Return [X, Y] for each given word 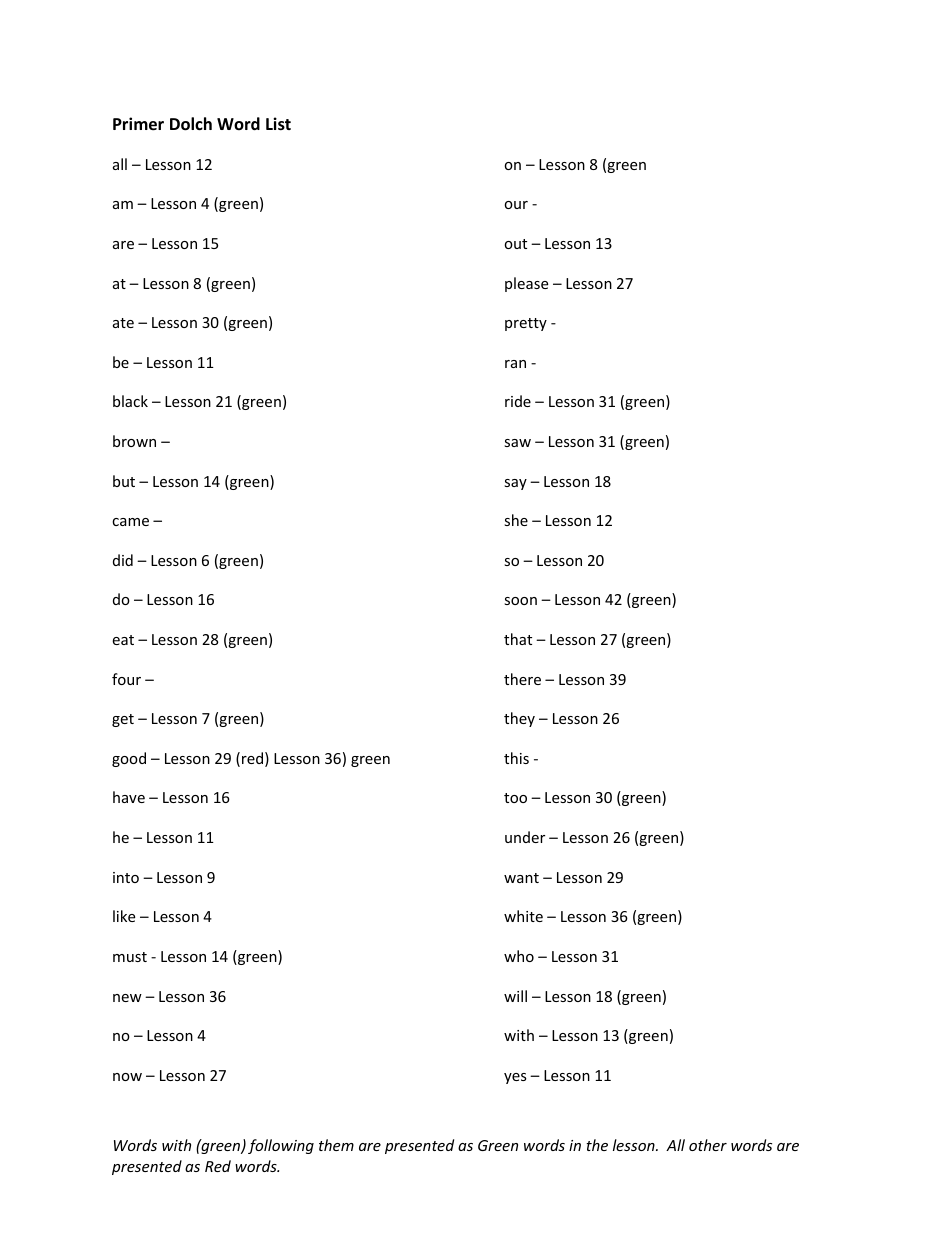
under [525, 837]
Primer [138, 124]
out [515, 244]
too [515, 798]
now [127, 1077]
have [129, 797]
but [124, 481]
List [278, 124]
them [336, 1145]
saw [517, 443]
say [515, 484]
